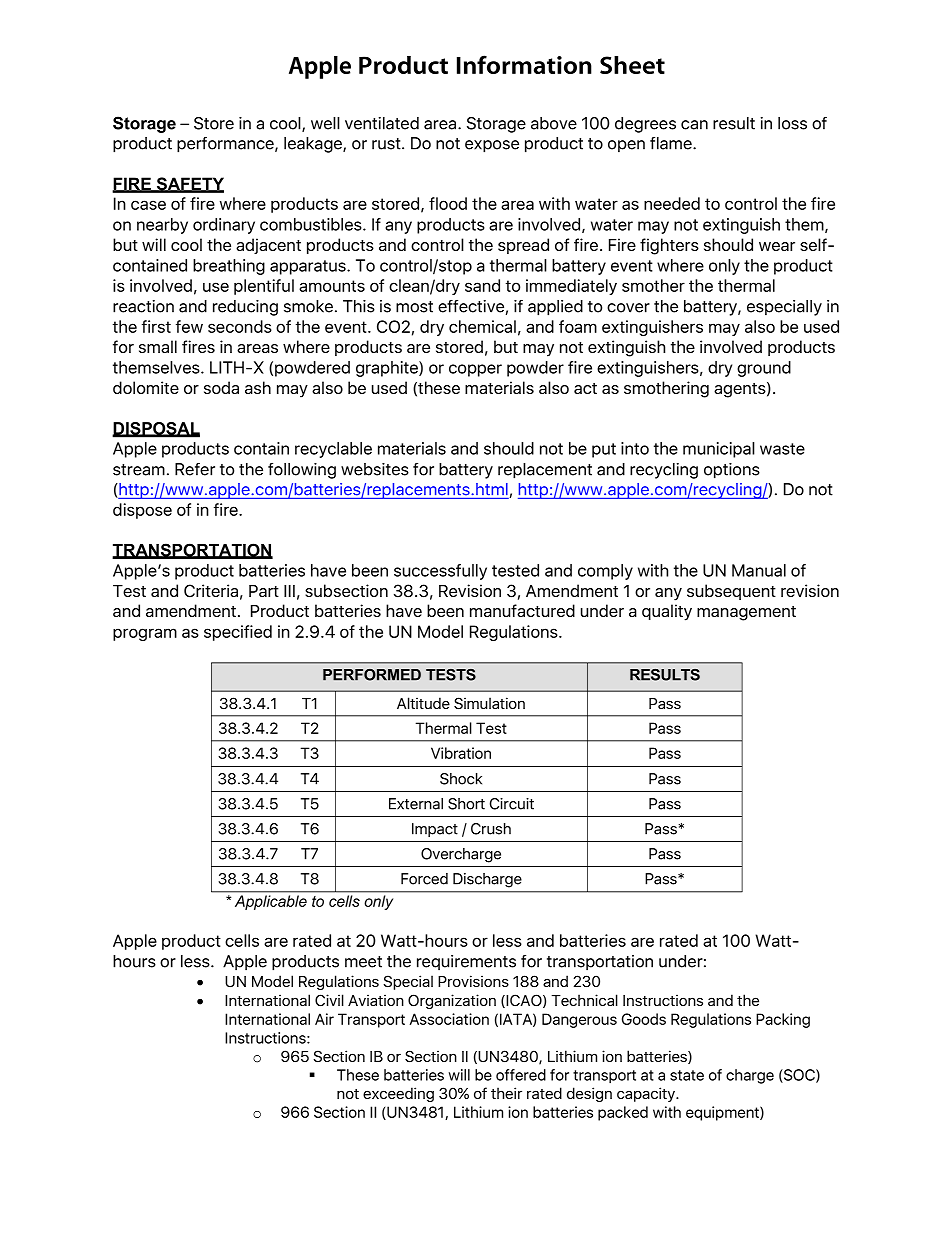 The width and height of the document is (952, 1233). I want to click on their, so click(506, 1093).
